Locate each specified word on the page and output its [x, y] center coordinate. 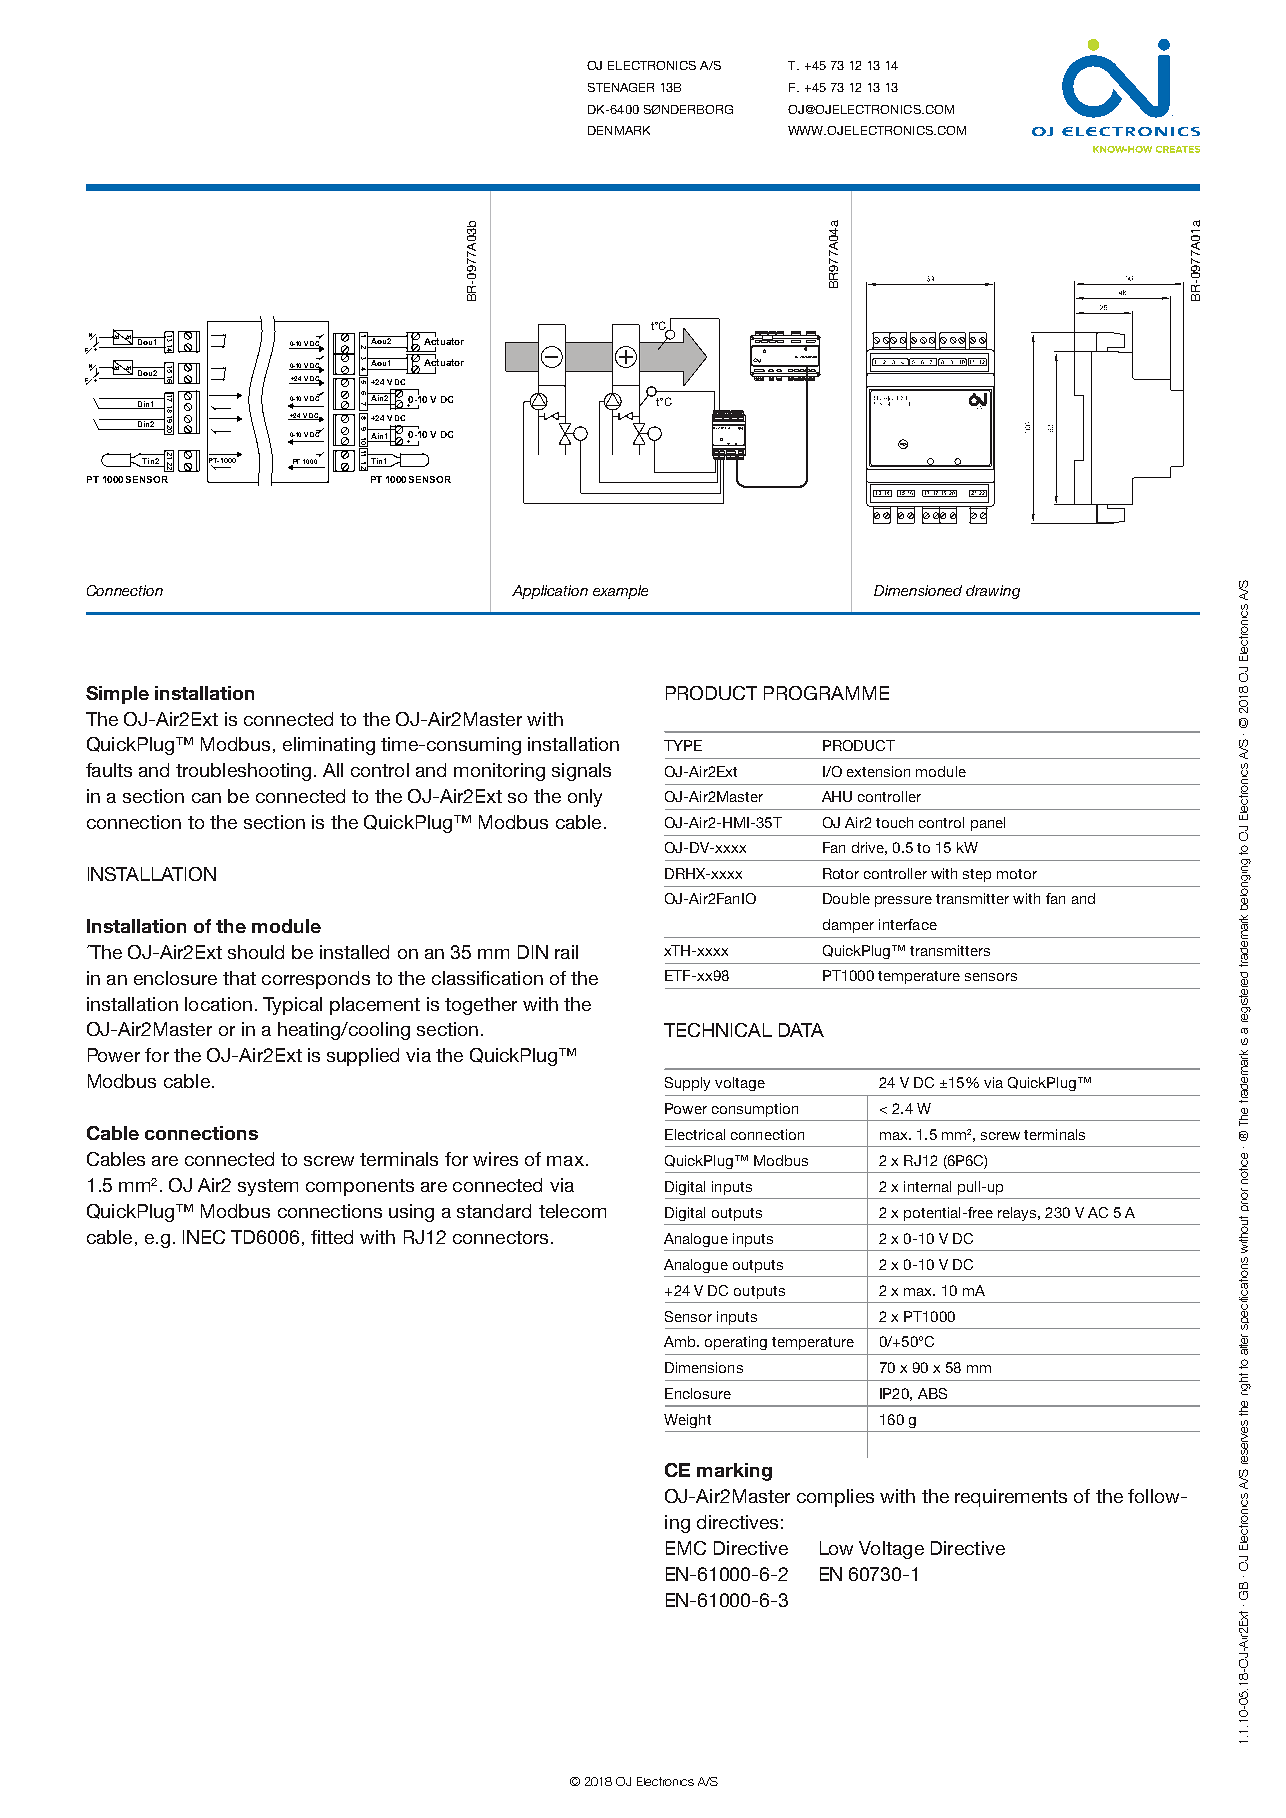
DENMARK [619, 130]
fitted [332, 1237]
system [268, 1187]
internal [927, 1186]
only [585, 798]
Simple [117, 695]
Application [550, 592]
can [206, 798]
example [620, 592]
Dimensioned [918, 590]
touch [894, 822]
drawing [993, 592]
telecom [572, 1211]
